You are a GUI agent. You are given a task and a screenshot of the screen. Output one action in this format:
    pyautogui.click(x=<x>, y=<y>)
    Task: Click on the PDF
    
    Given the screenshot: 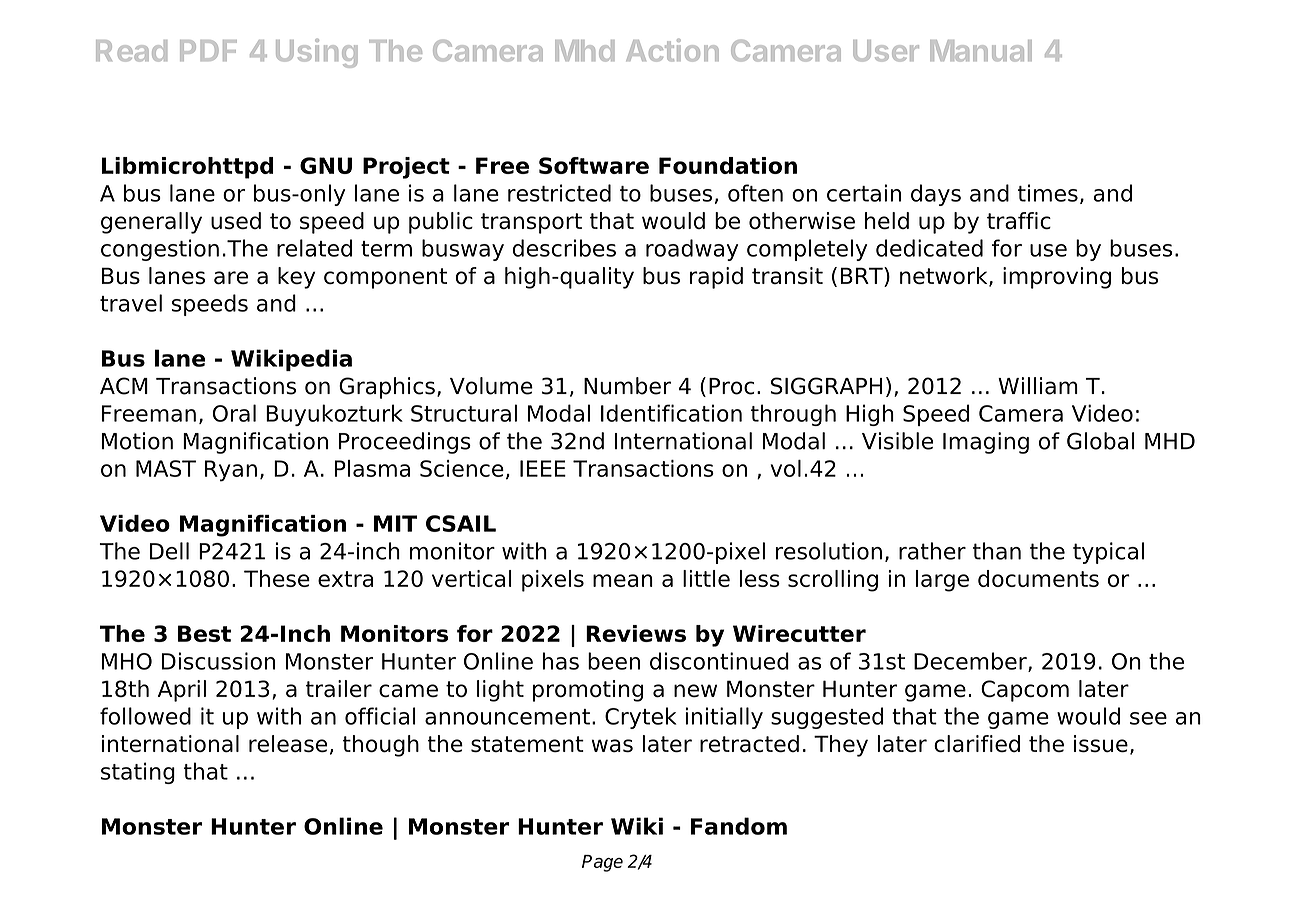 What is the action you would take?
    pyautogui.click(x=208, y=50)
